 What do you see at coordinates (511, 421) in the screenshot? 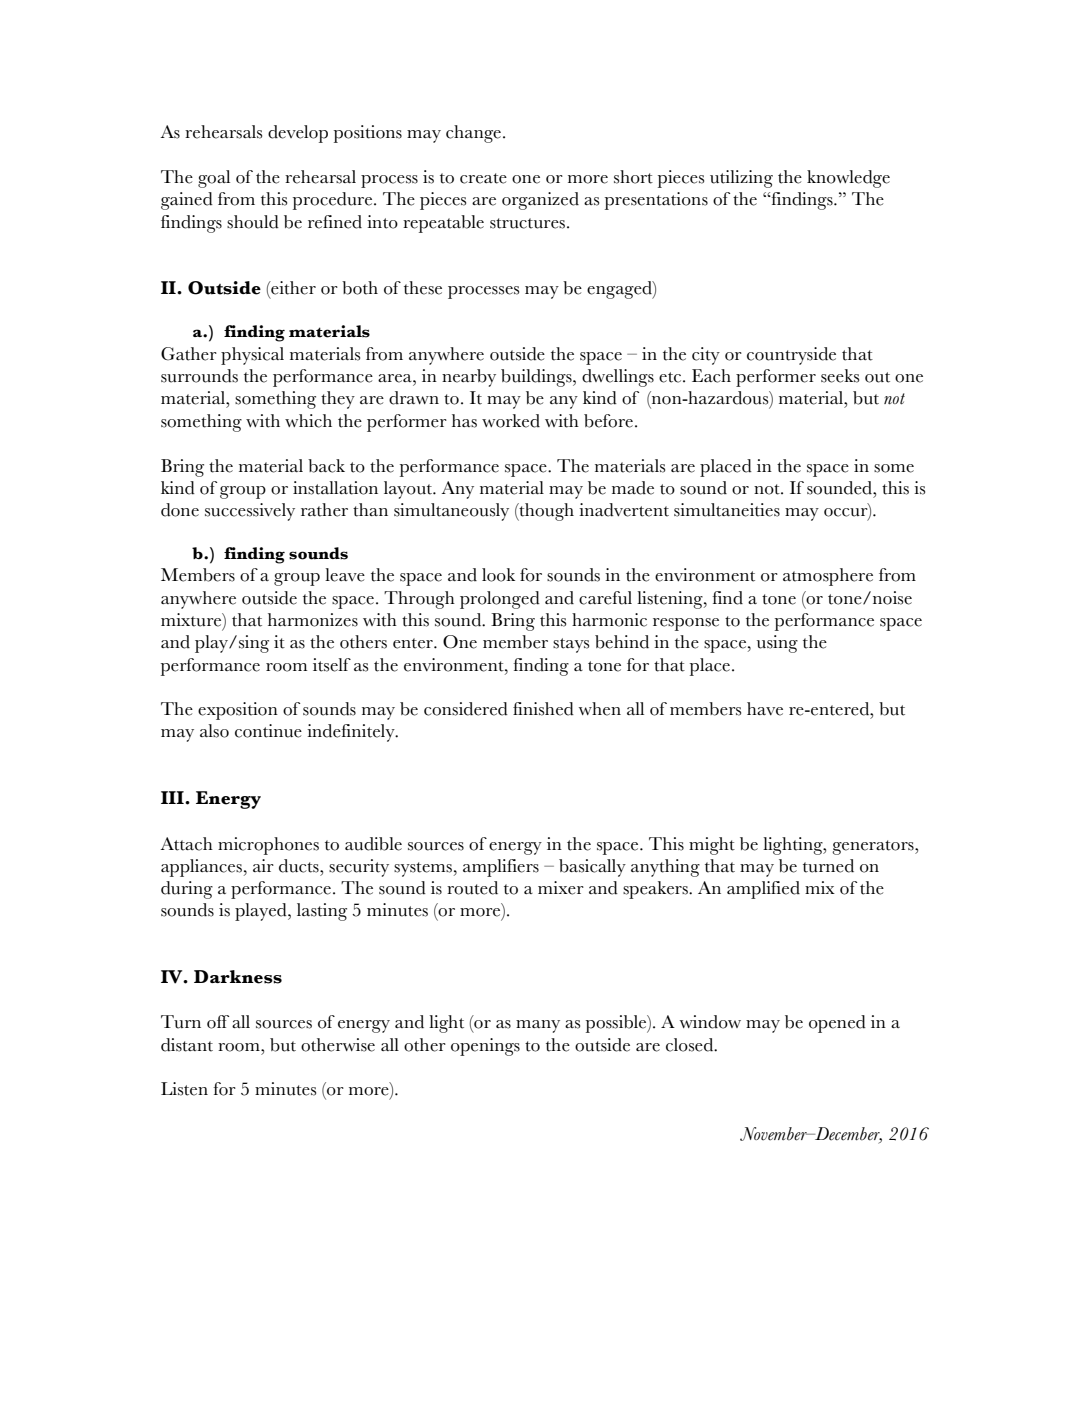
I see `worked` at bounding box center [511, 421].
